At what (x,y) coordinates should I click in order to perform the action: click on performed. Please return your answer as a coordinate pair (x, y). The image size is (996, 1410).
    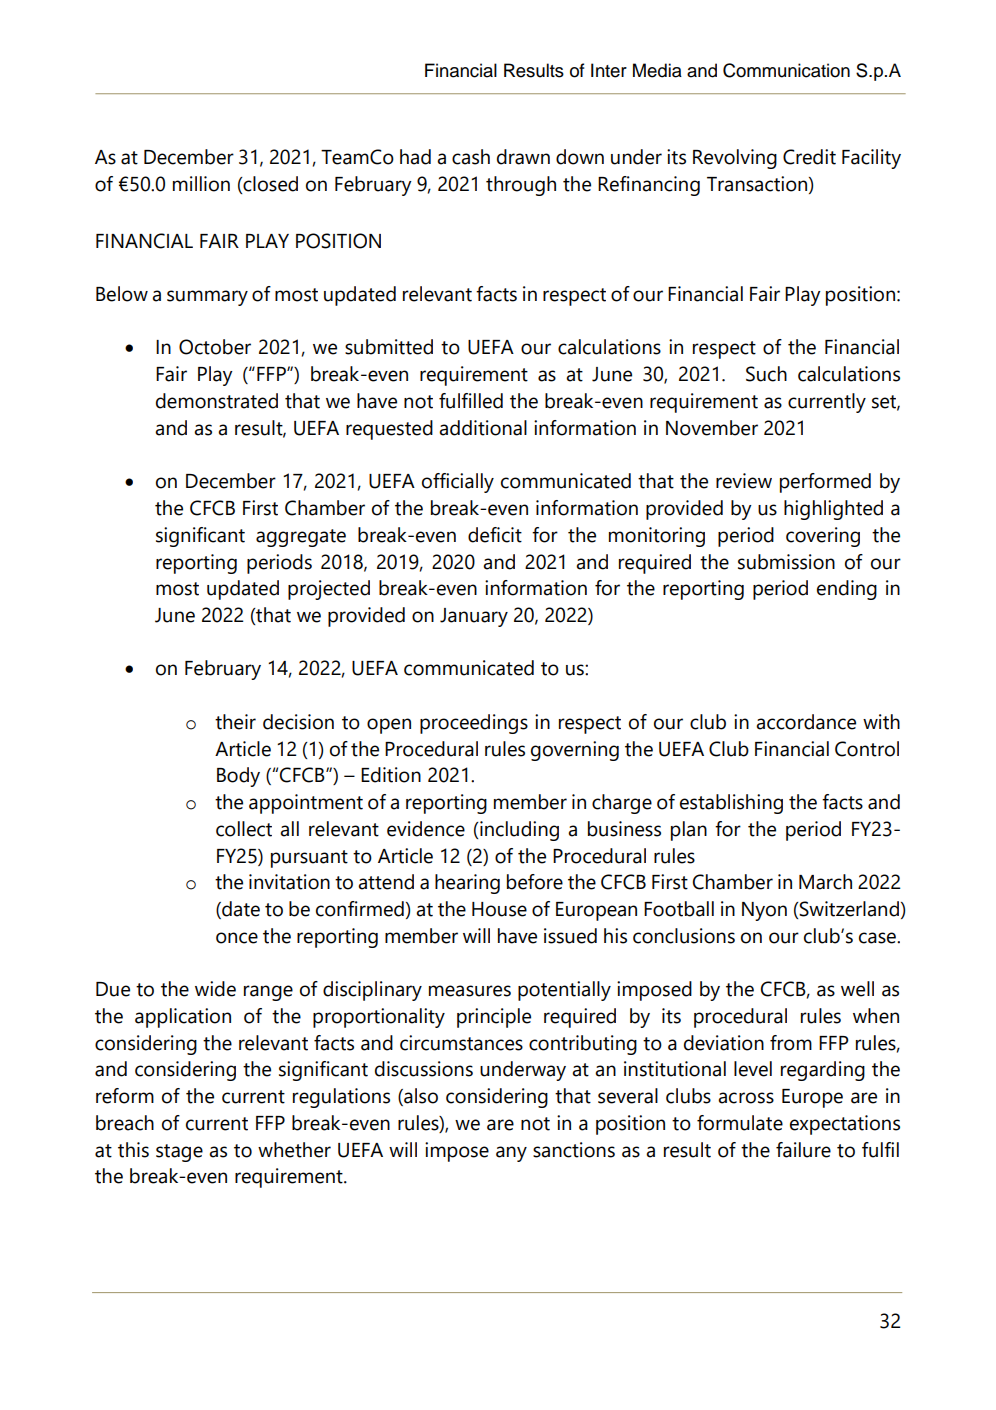
    Looking at the image, I should click on (825, 483).
